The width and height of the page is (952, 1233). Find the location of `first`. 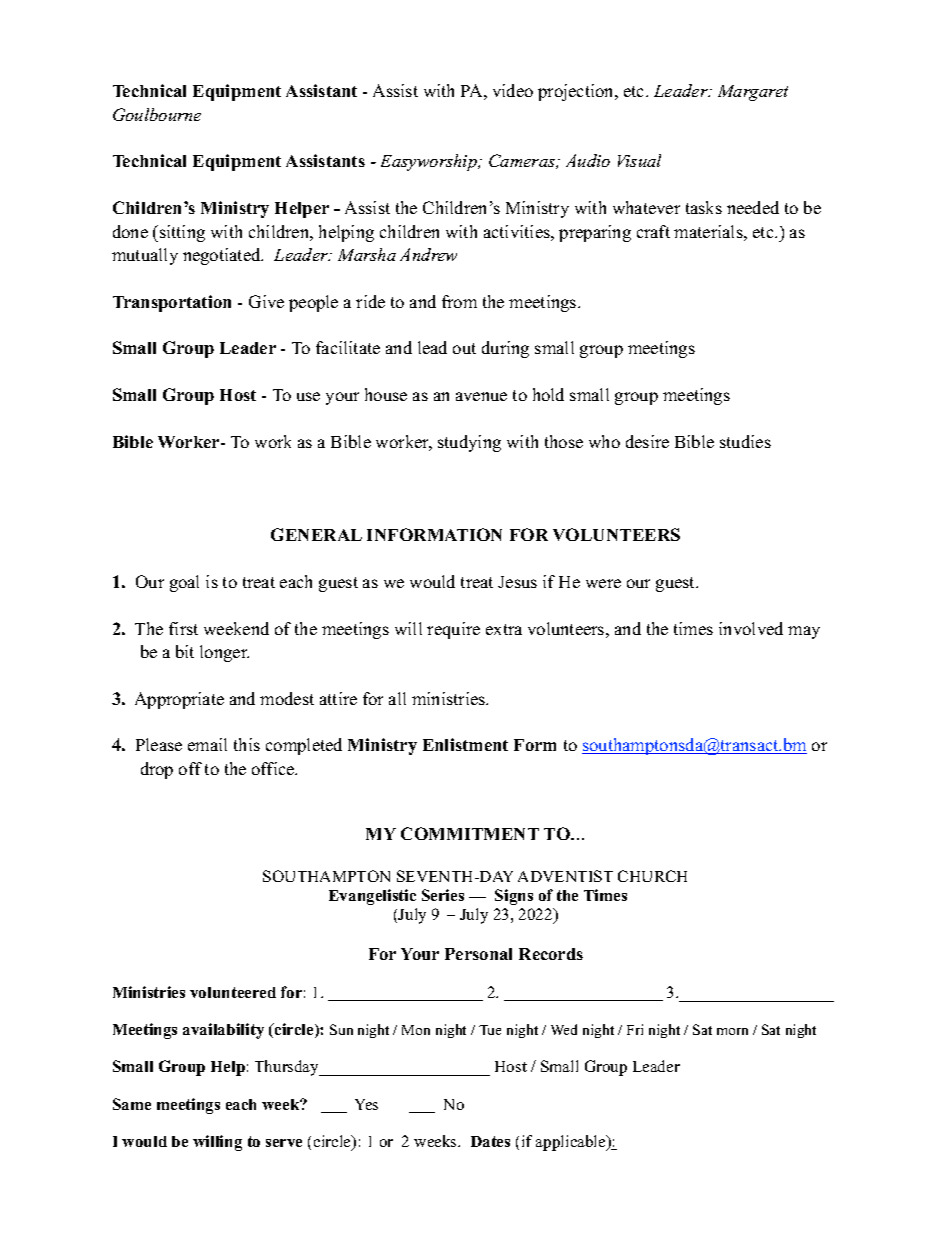

first is located at coordinates (183, 628).
